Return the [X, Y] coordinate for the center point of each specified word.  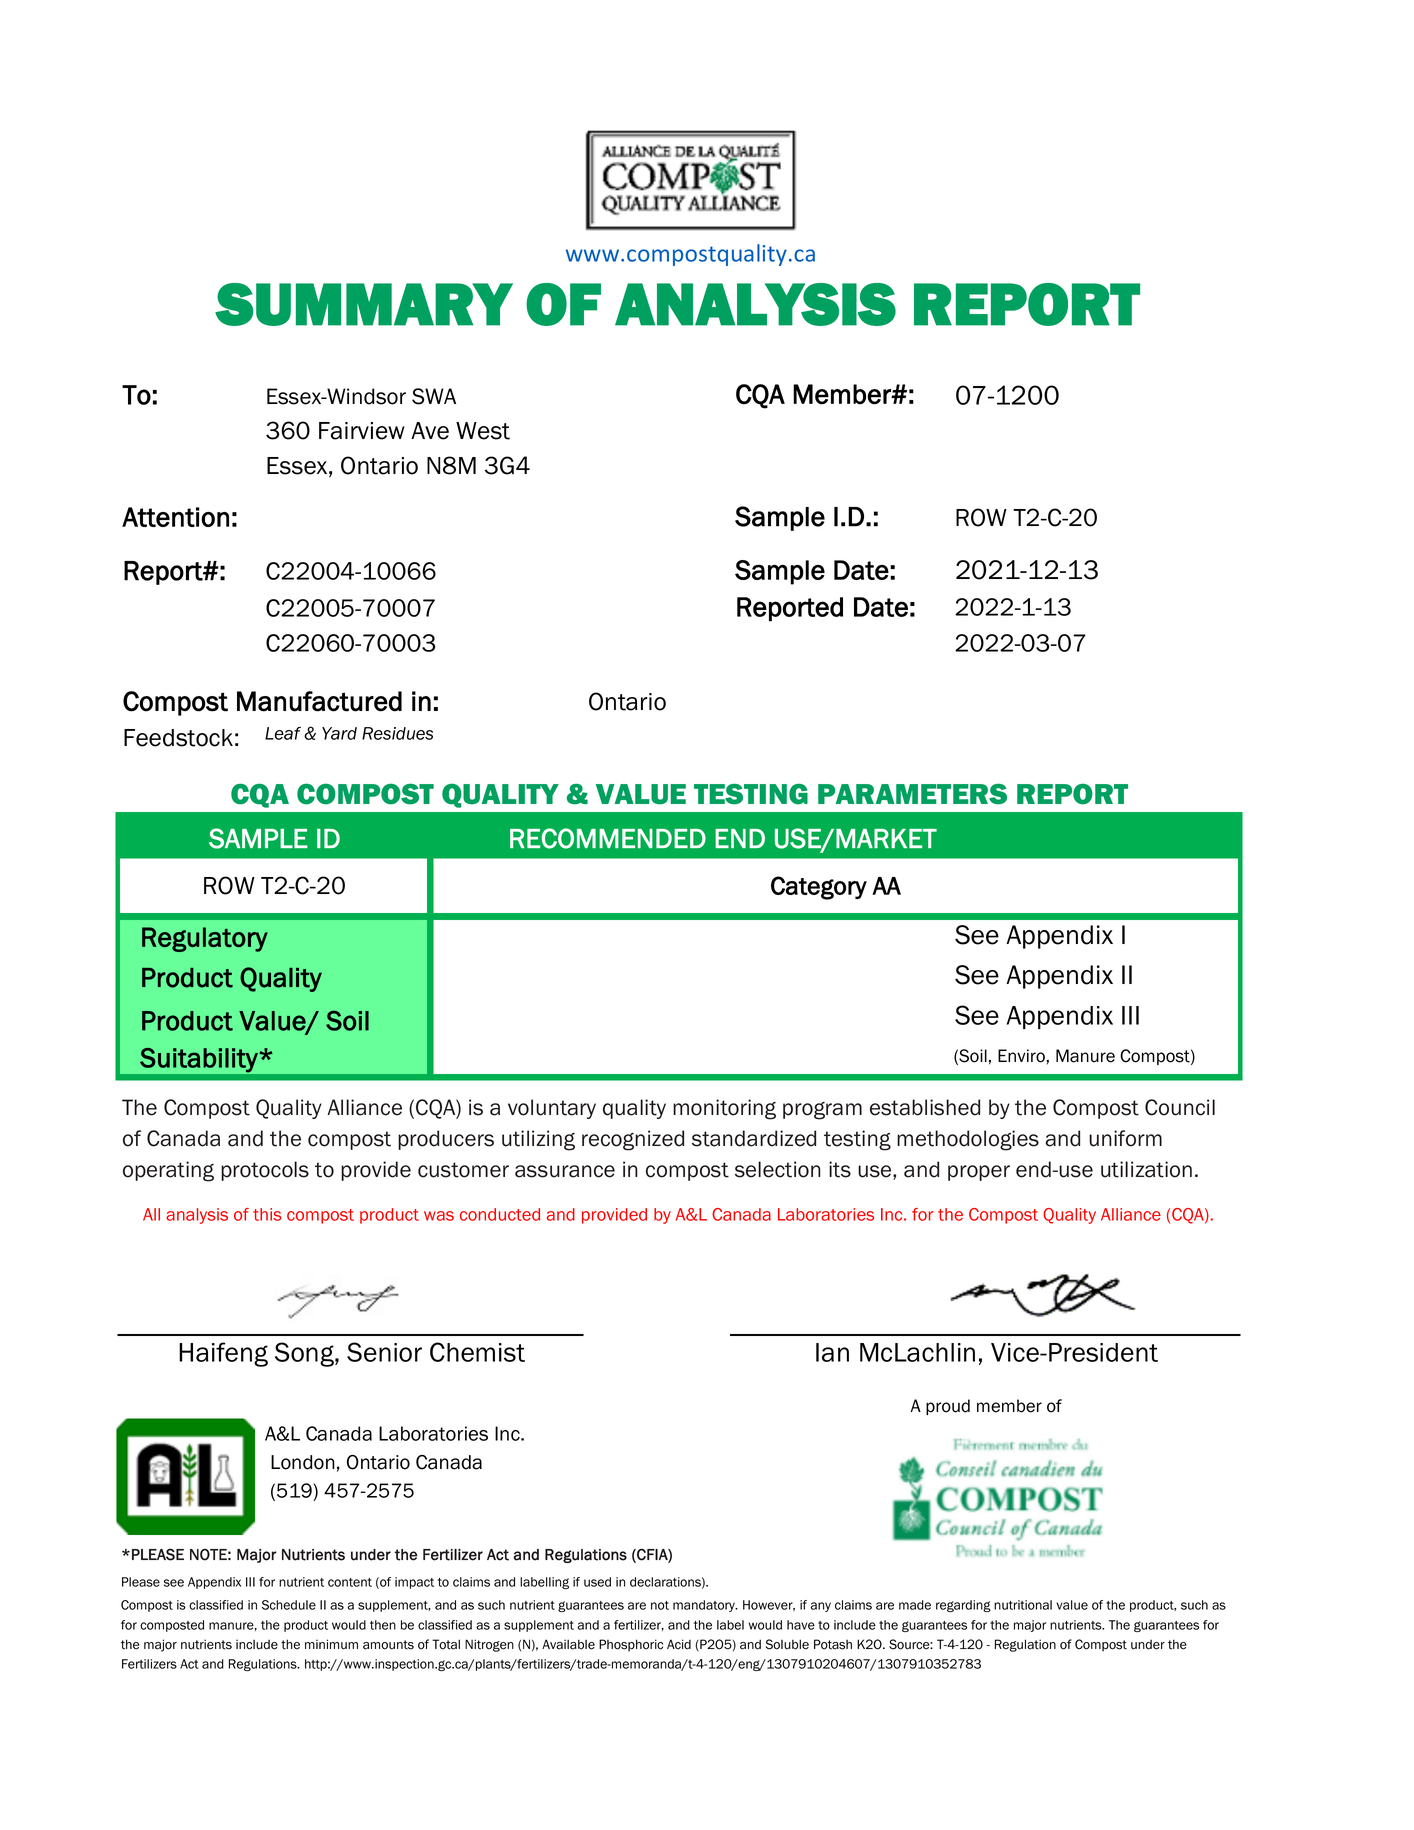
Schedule [289, 1605]
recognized [633, 1140]
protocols [265, 1171]
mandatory [705, 1606]
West [483, 431]
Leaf [283, 733]
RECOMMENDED [608, 838]
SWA [434, 396]
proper [979, 1173]
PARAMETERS [912, 794]
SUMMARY [364, 304]
